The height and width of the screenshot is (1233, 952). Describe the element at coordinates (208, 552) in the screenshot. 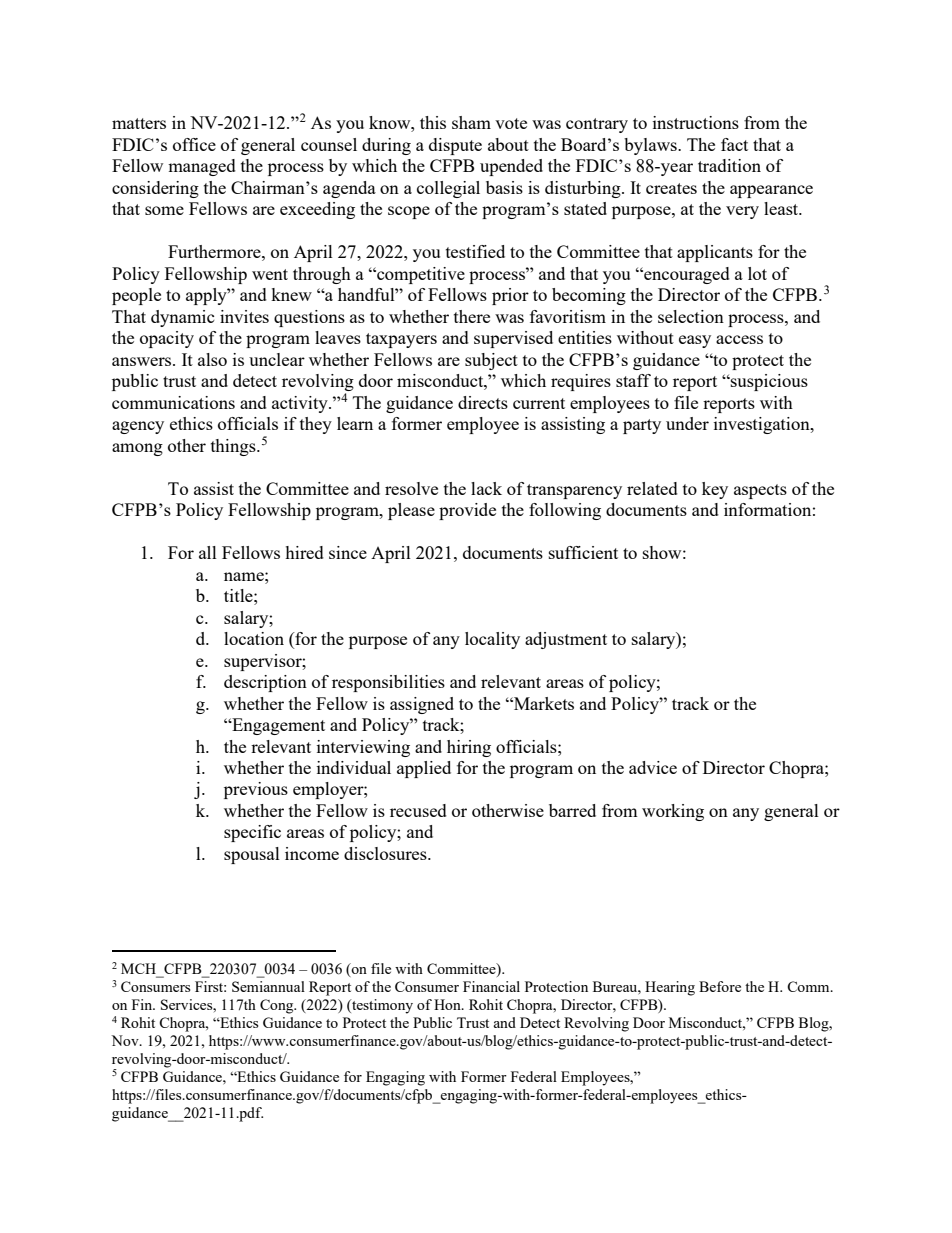

I see `all` at that location.
